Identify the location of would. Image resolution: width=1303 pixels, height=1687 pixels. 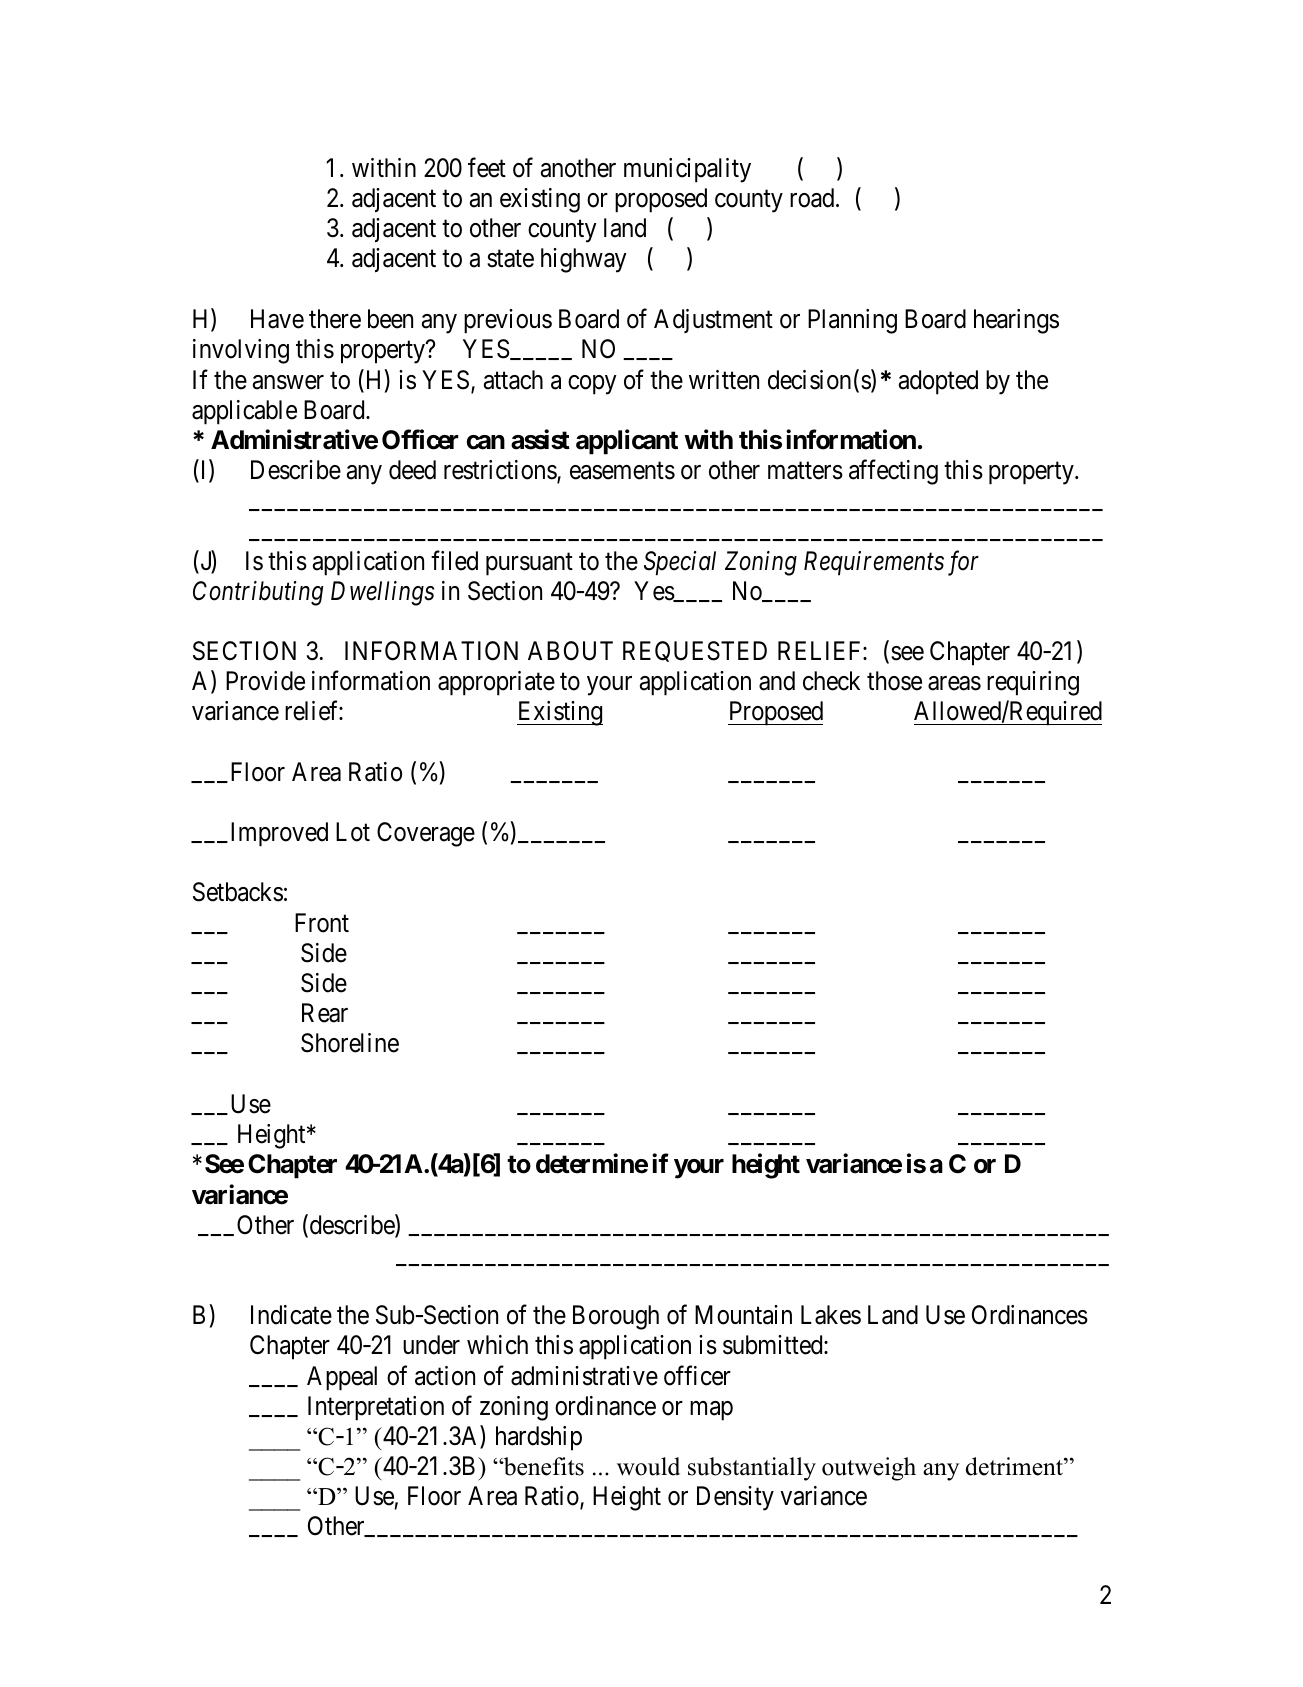
(648, 1466).
